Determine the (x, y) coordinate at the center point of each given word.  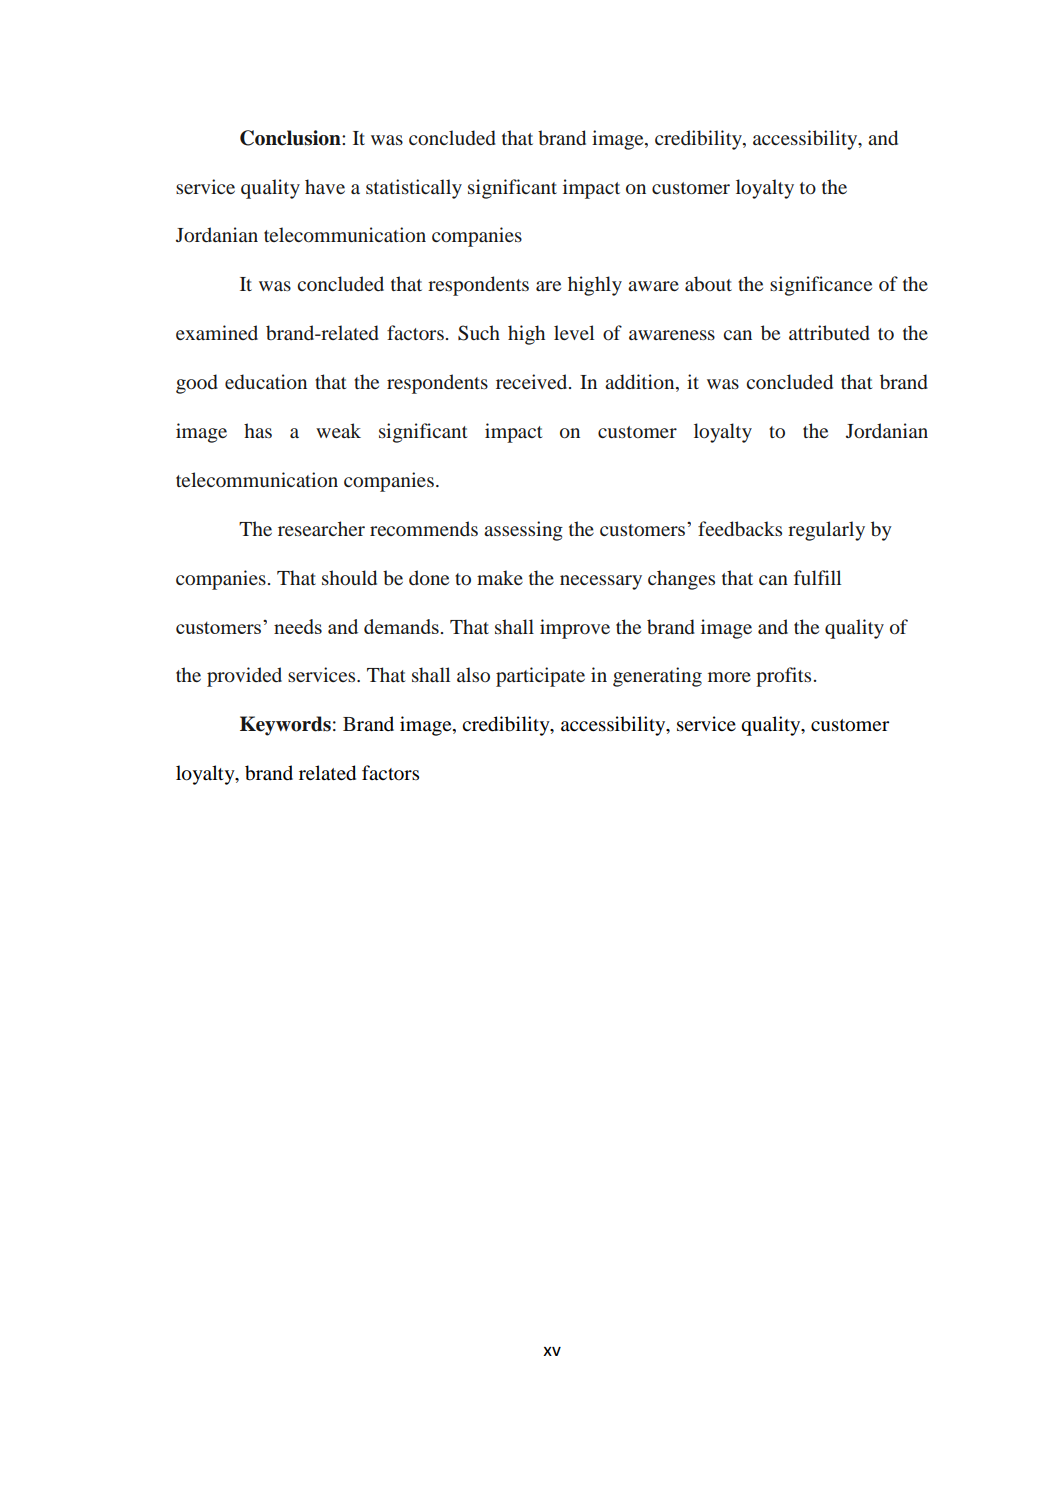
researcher (321, 528)
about (708, 283)
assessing (523, 531)
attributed (829, 333)
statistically (414, 189)
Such (479, 333)
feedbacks (740, 529)
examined (217, 332)
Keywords (285, 726)
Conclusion (291, 138)
